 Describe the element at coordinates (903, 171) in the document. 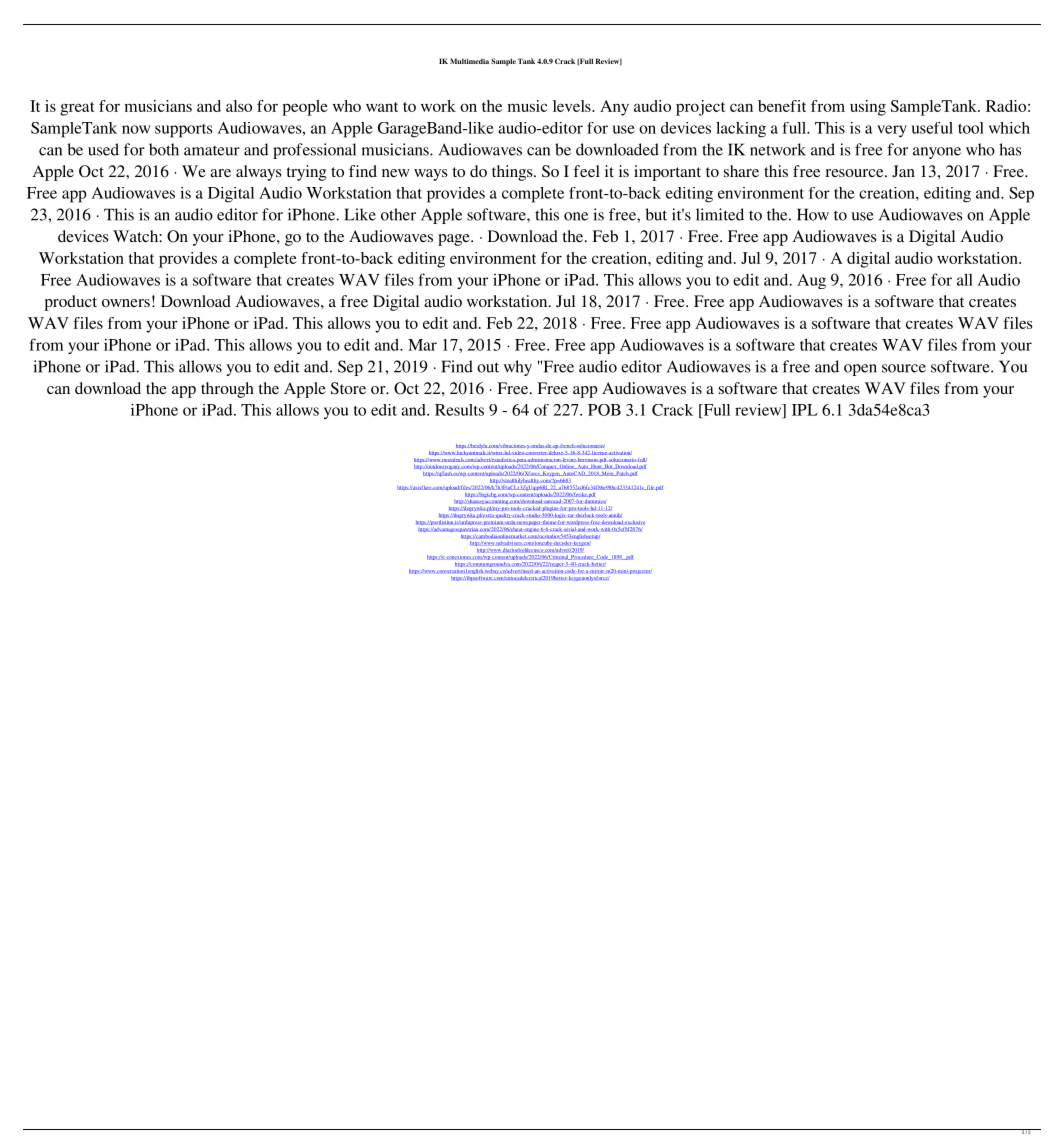

I see `Jan` at that location.
